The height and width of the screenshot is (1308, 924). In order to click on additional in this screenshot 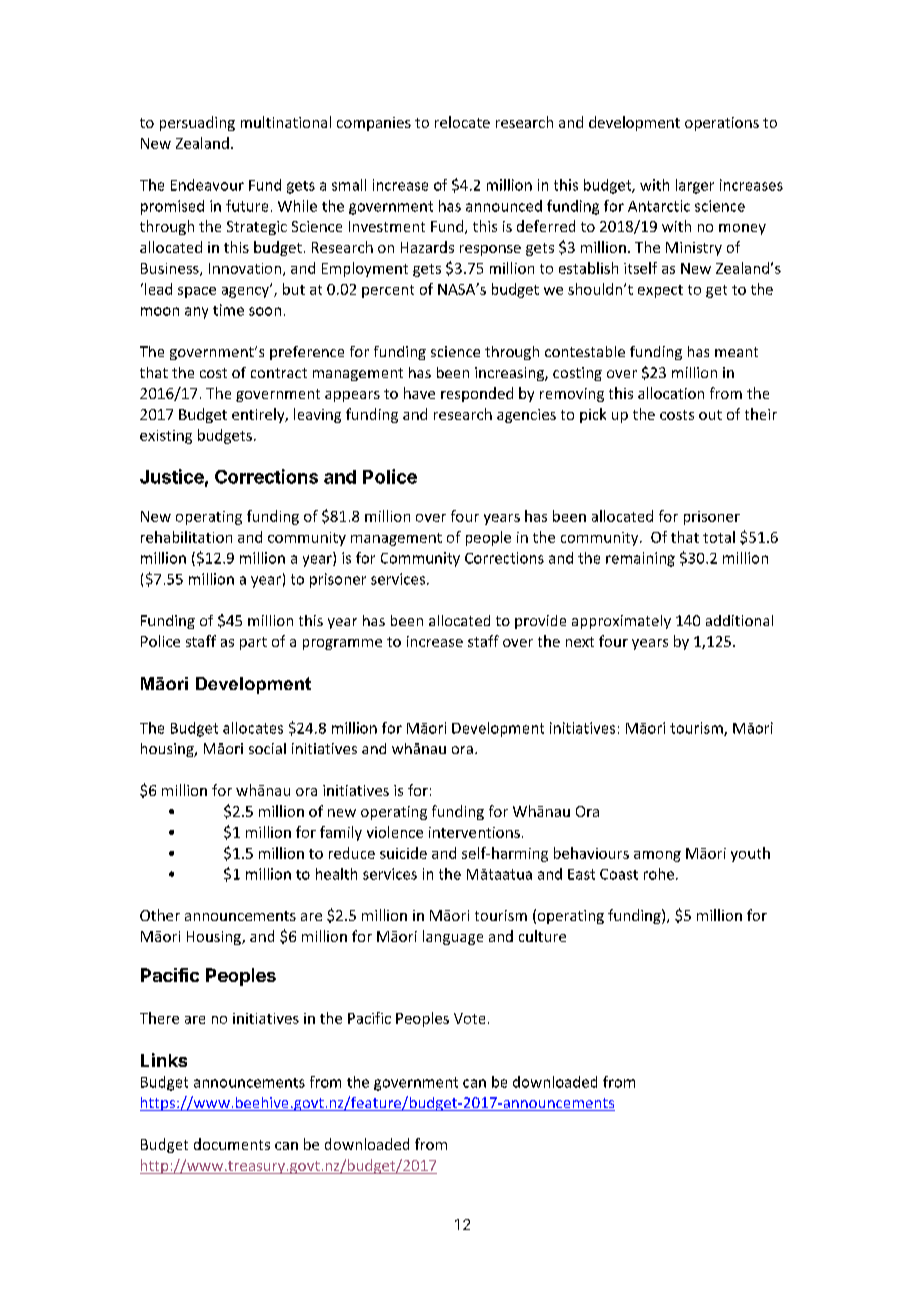, I will do `click(739, 620)`.
